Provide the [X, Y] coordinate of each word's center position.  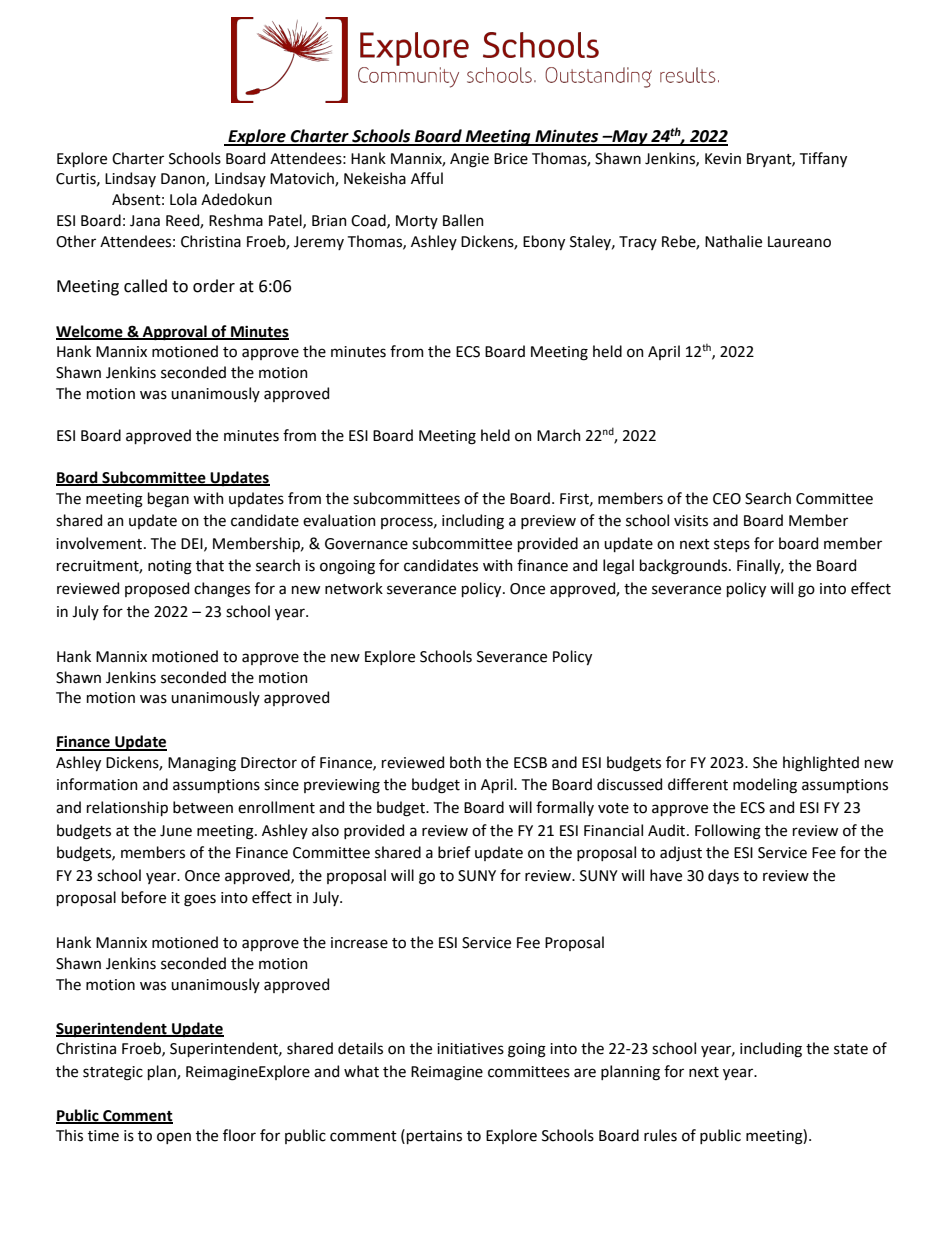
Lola [183, 199]
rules [660, 1135]
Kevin [723, 159]
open [174, 1138]
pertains [434, 1137]
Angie [469, 160]
